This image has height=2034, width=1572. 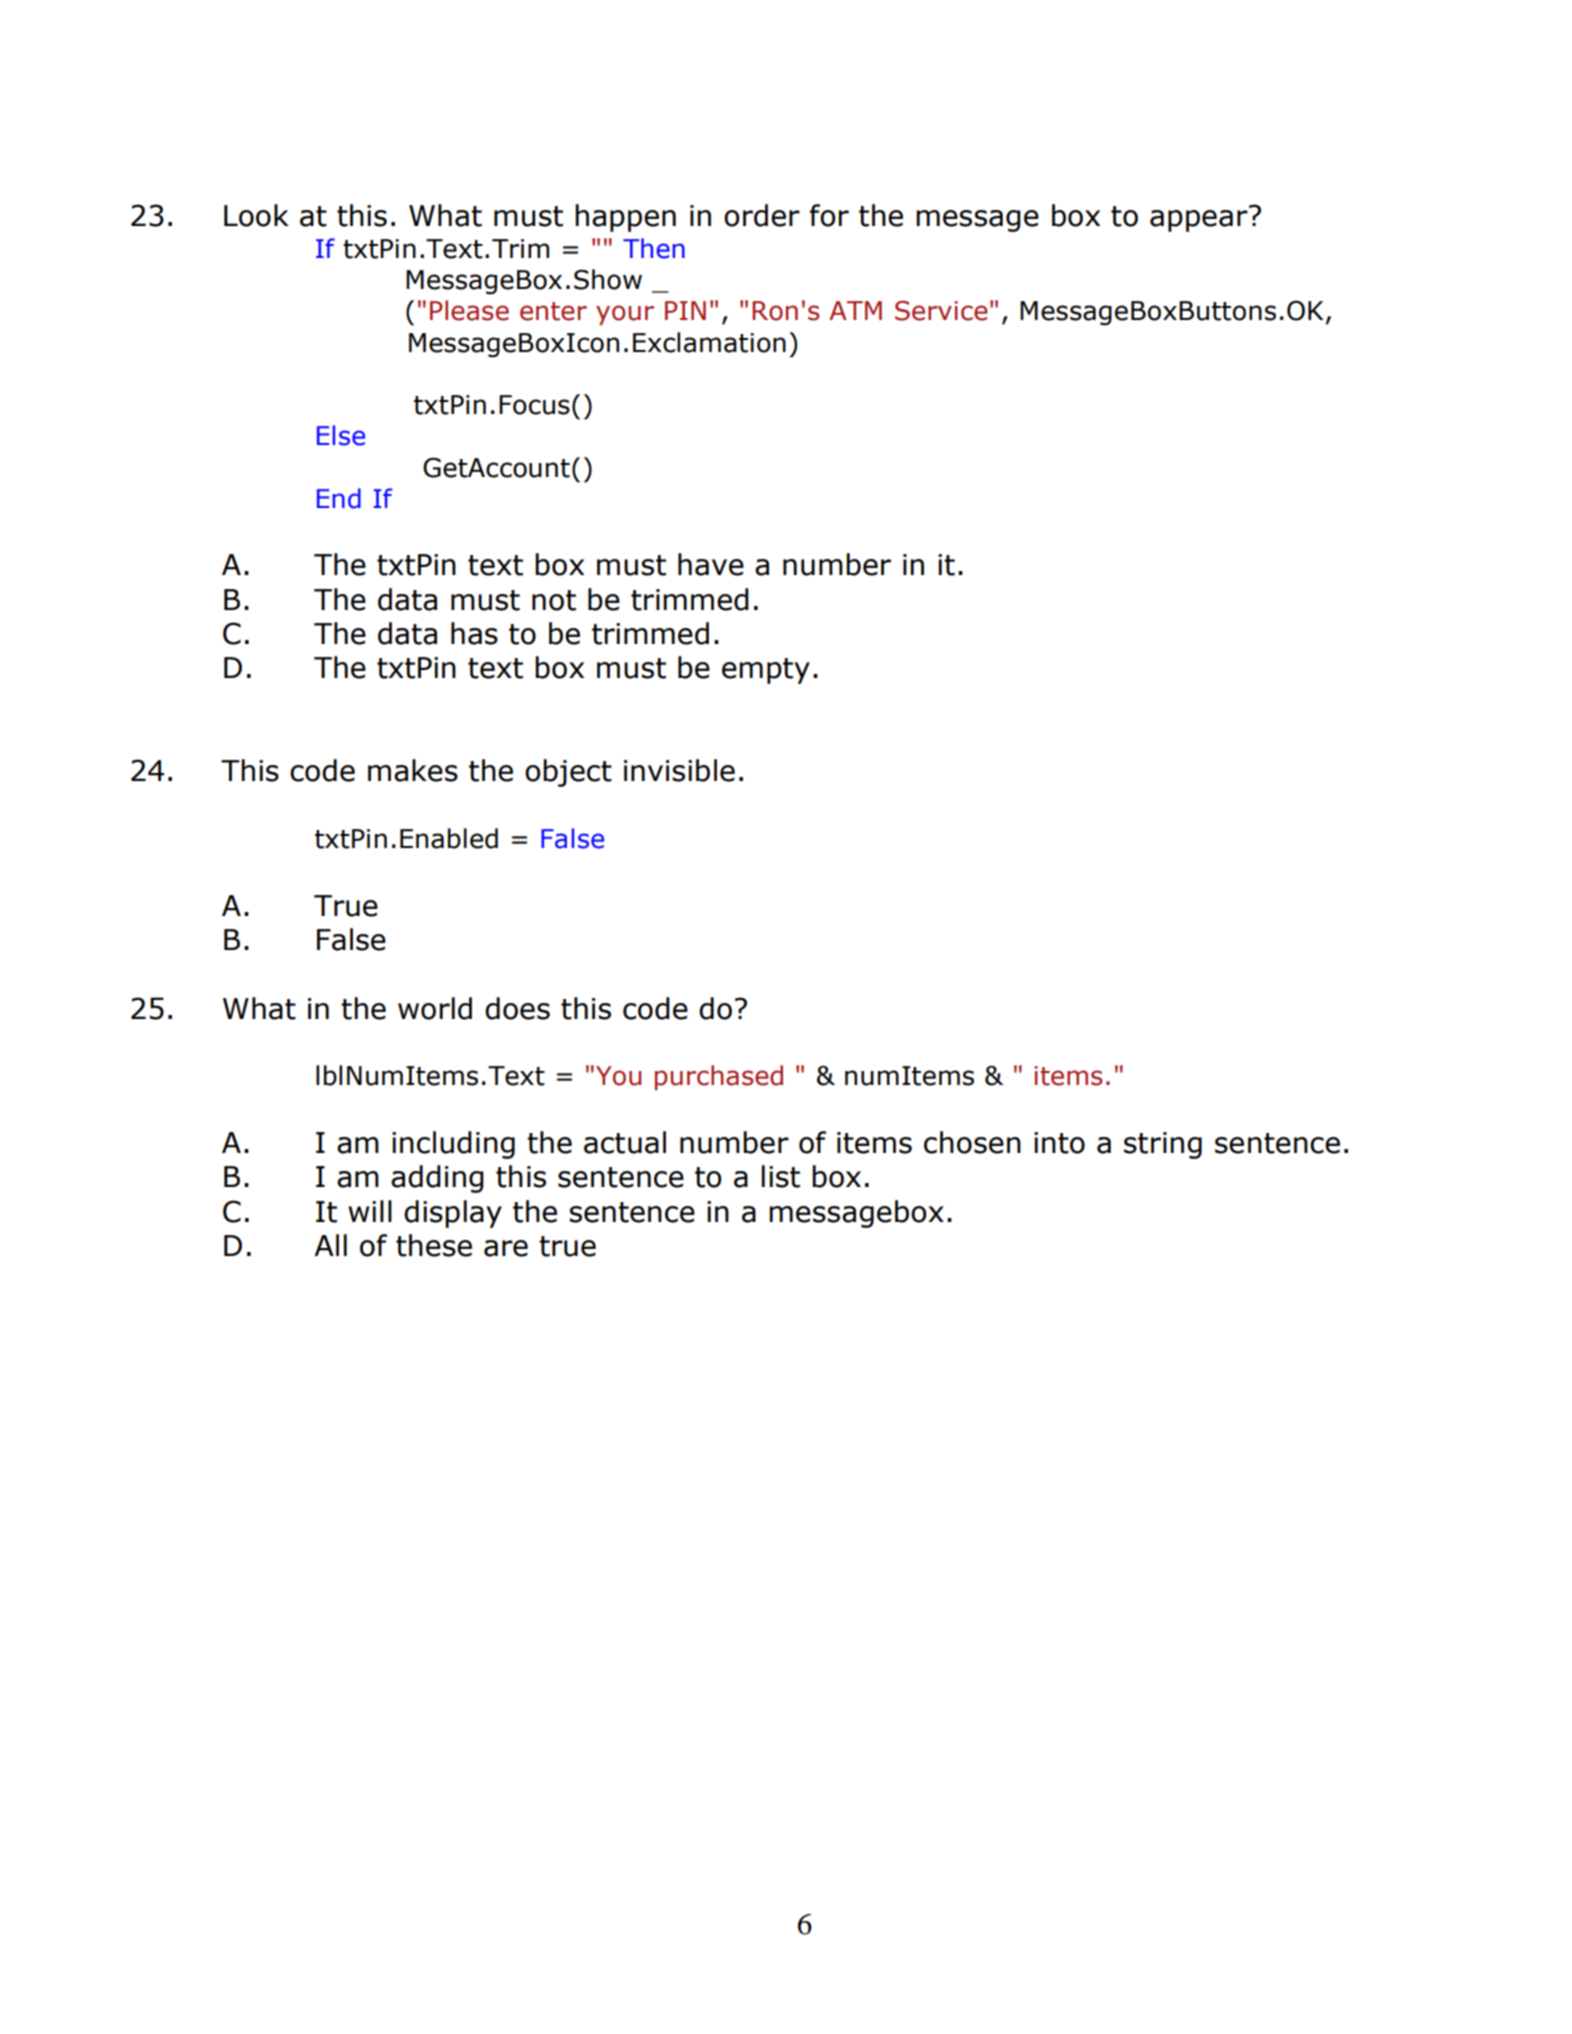 I want to click on list, so click(x=781, y=1176).
